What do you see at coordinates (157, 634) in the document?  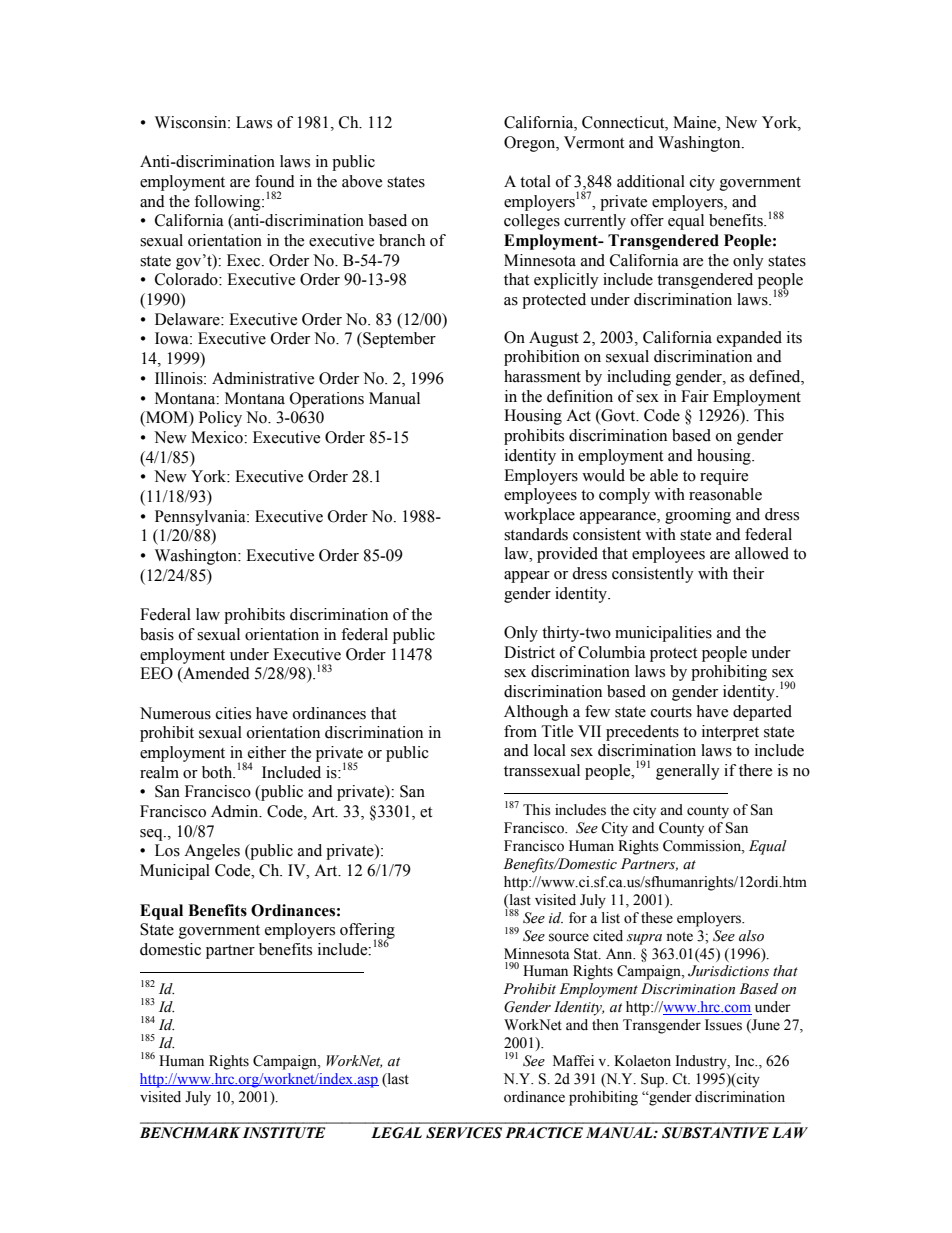 I see `basis` at bounding box center [157, 634].
